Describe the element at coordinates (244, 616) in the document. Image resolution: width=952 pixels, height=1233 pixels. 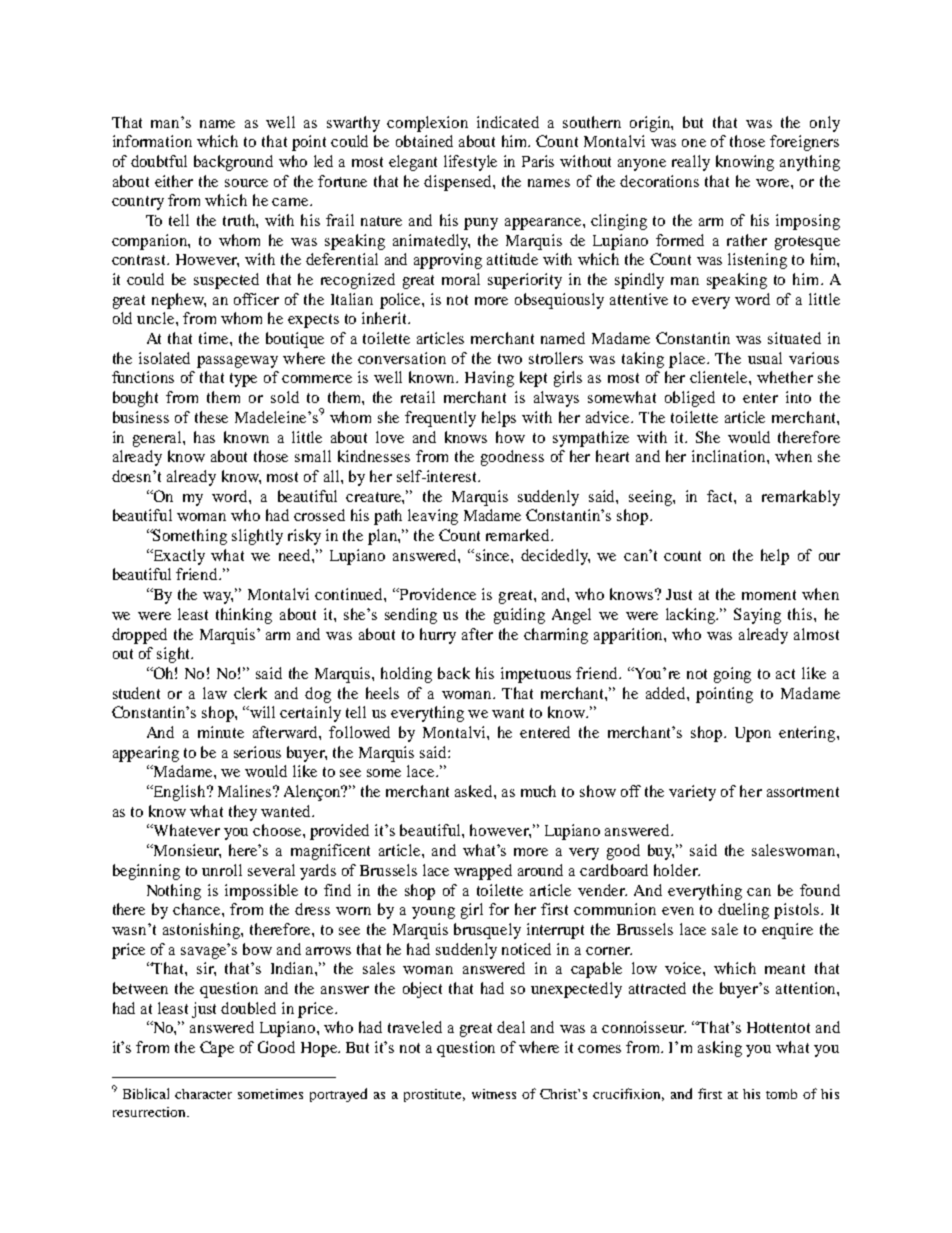
I see `thinking` at that location.
